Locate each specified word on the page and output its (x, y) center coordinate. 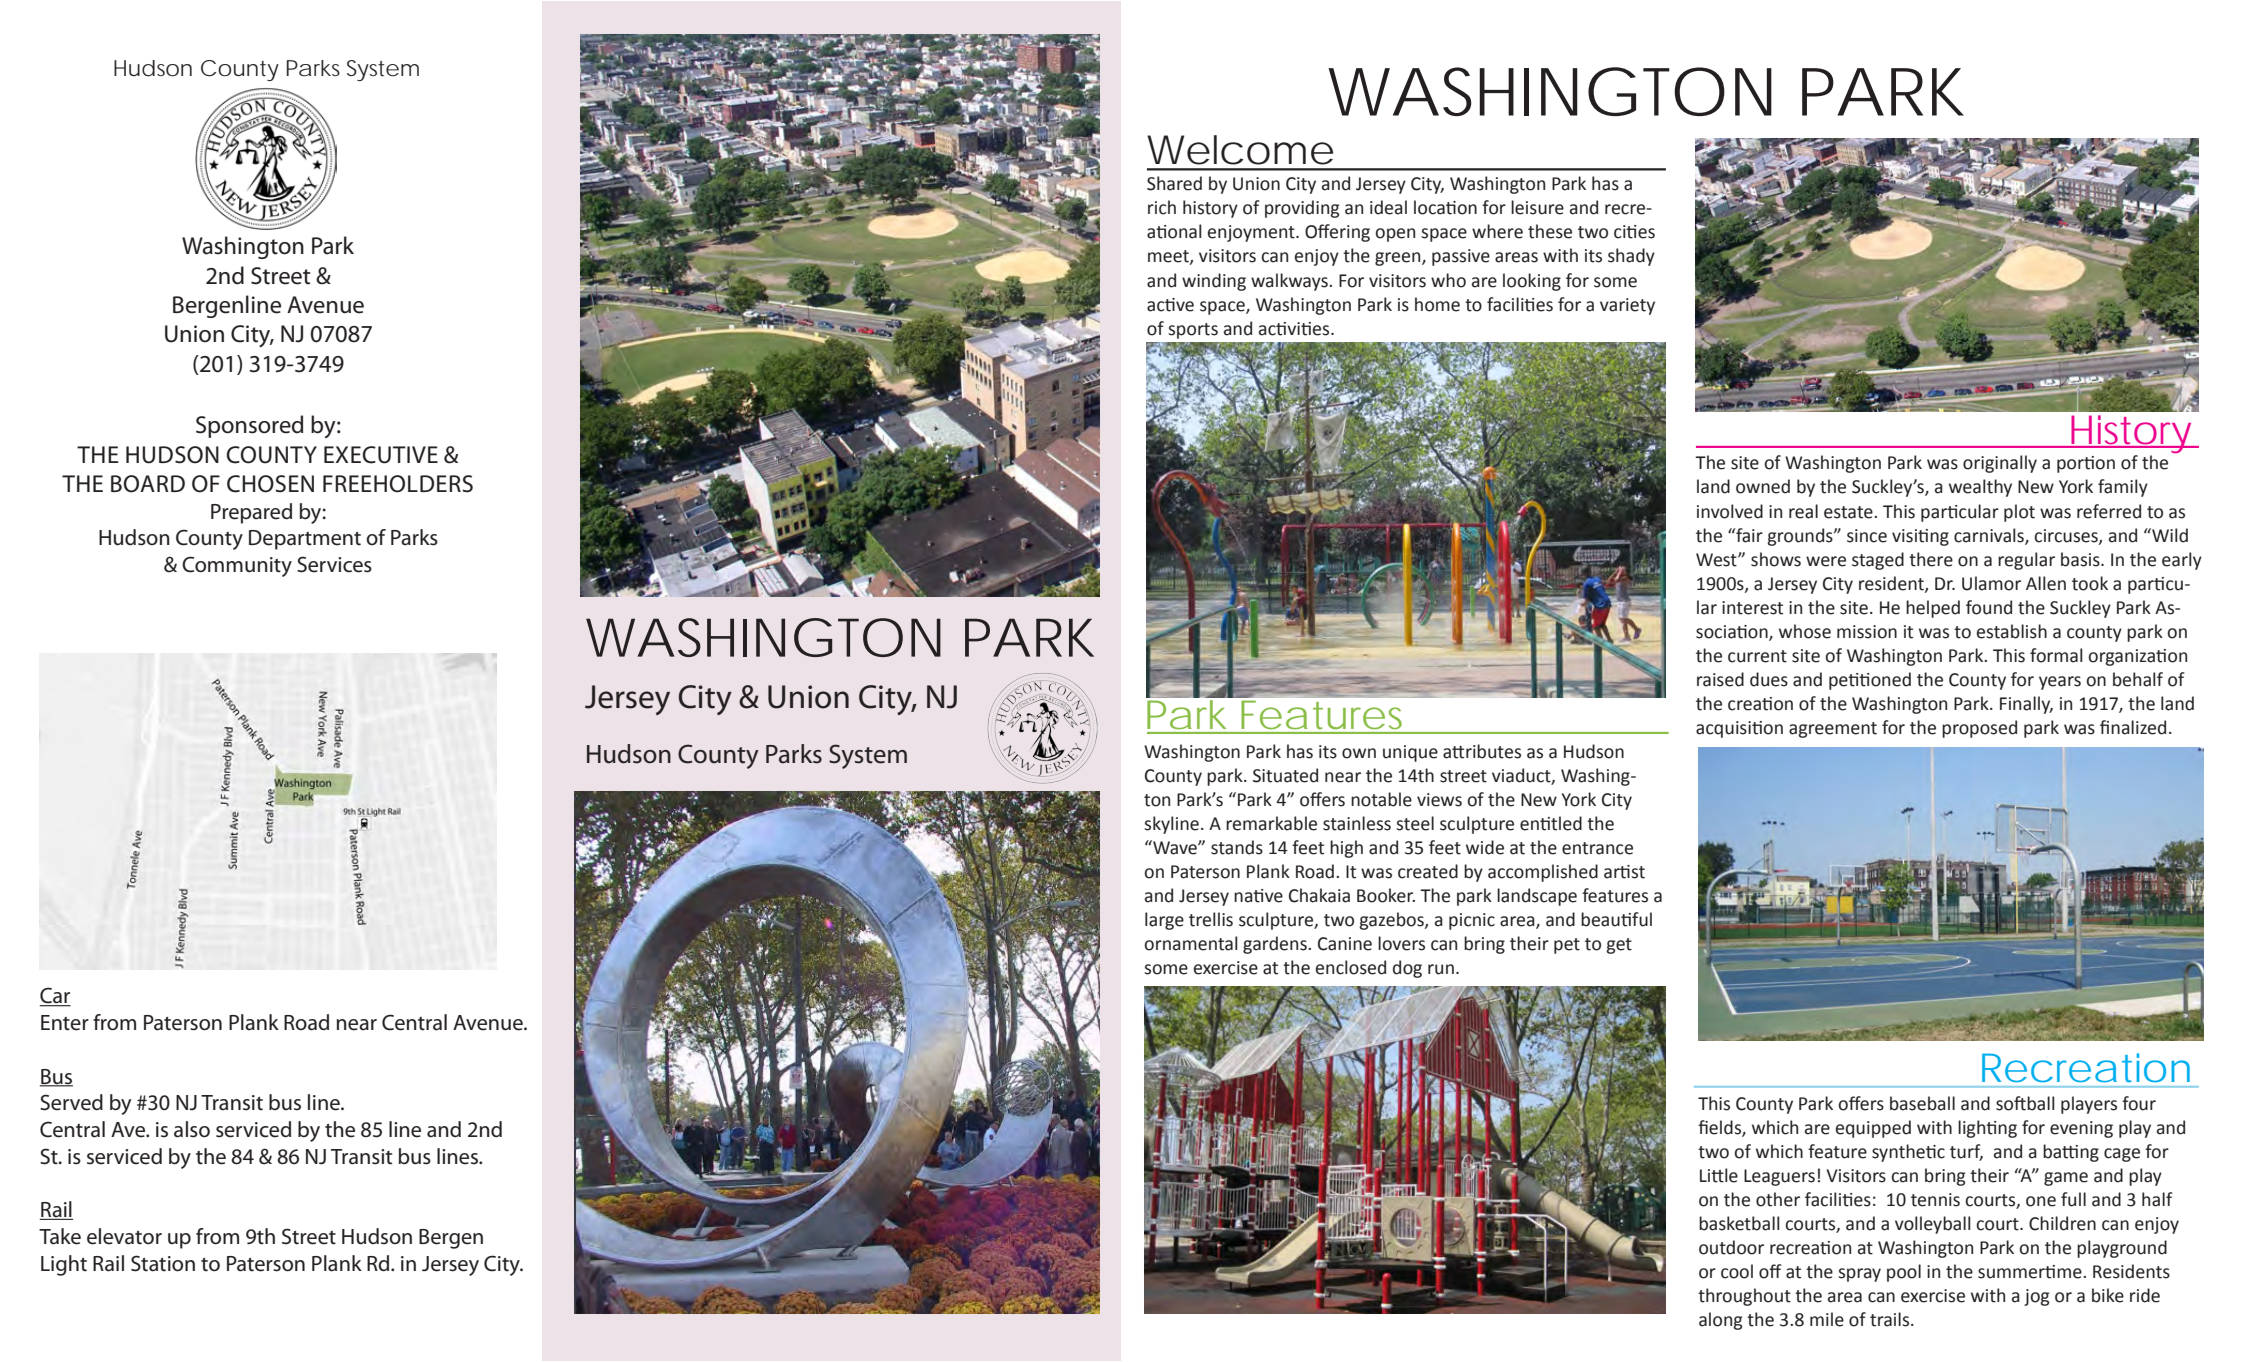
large (1164, 921)
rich (1162, 207)
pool (1904, 1273)
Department (305, 540)
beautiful (1616, 919)
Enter (65, 1023)
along (1720, 1321)
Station (163, 1263)
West (1717, 560)
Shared (1174, 183)
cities (1634, 232)
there (1931, 559)
